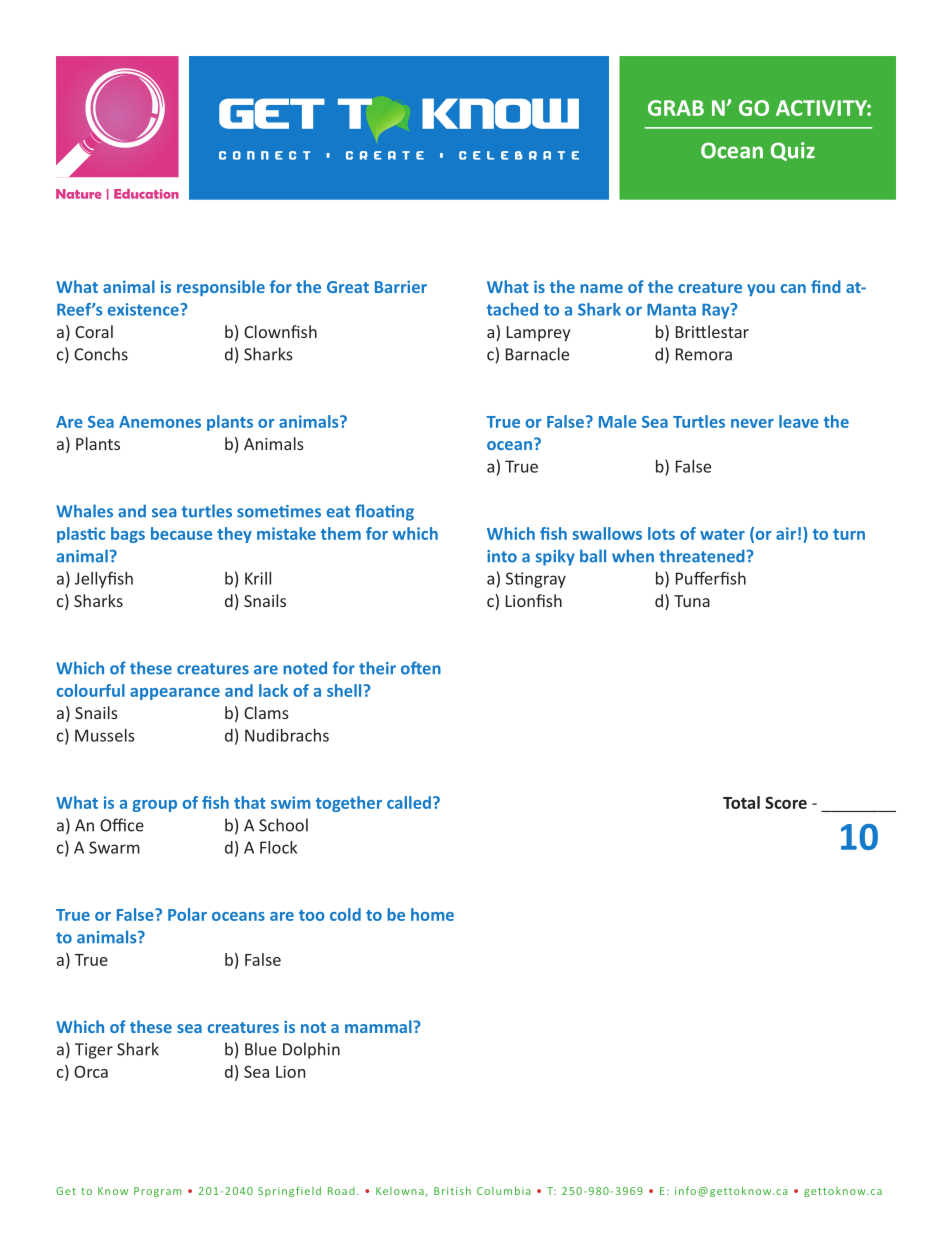  What do you see at coordinates (676, 108) in the screenshot?
I see `GRAB` at bounding box center [676, 108].
